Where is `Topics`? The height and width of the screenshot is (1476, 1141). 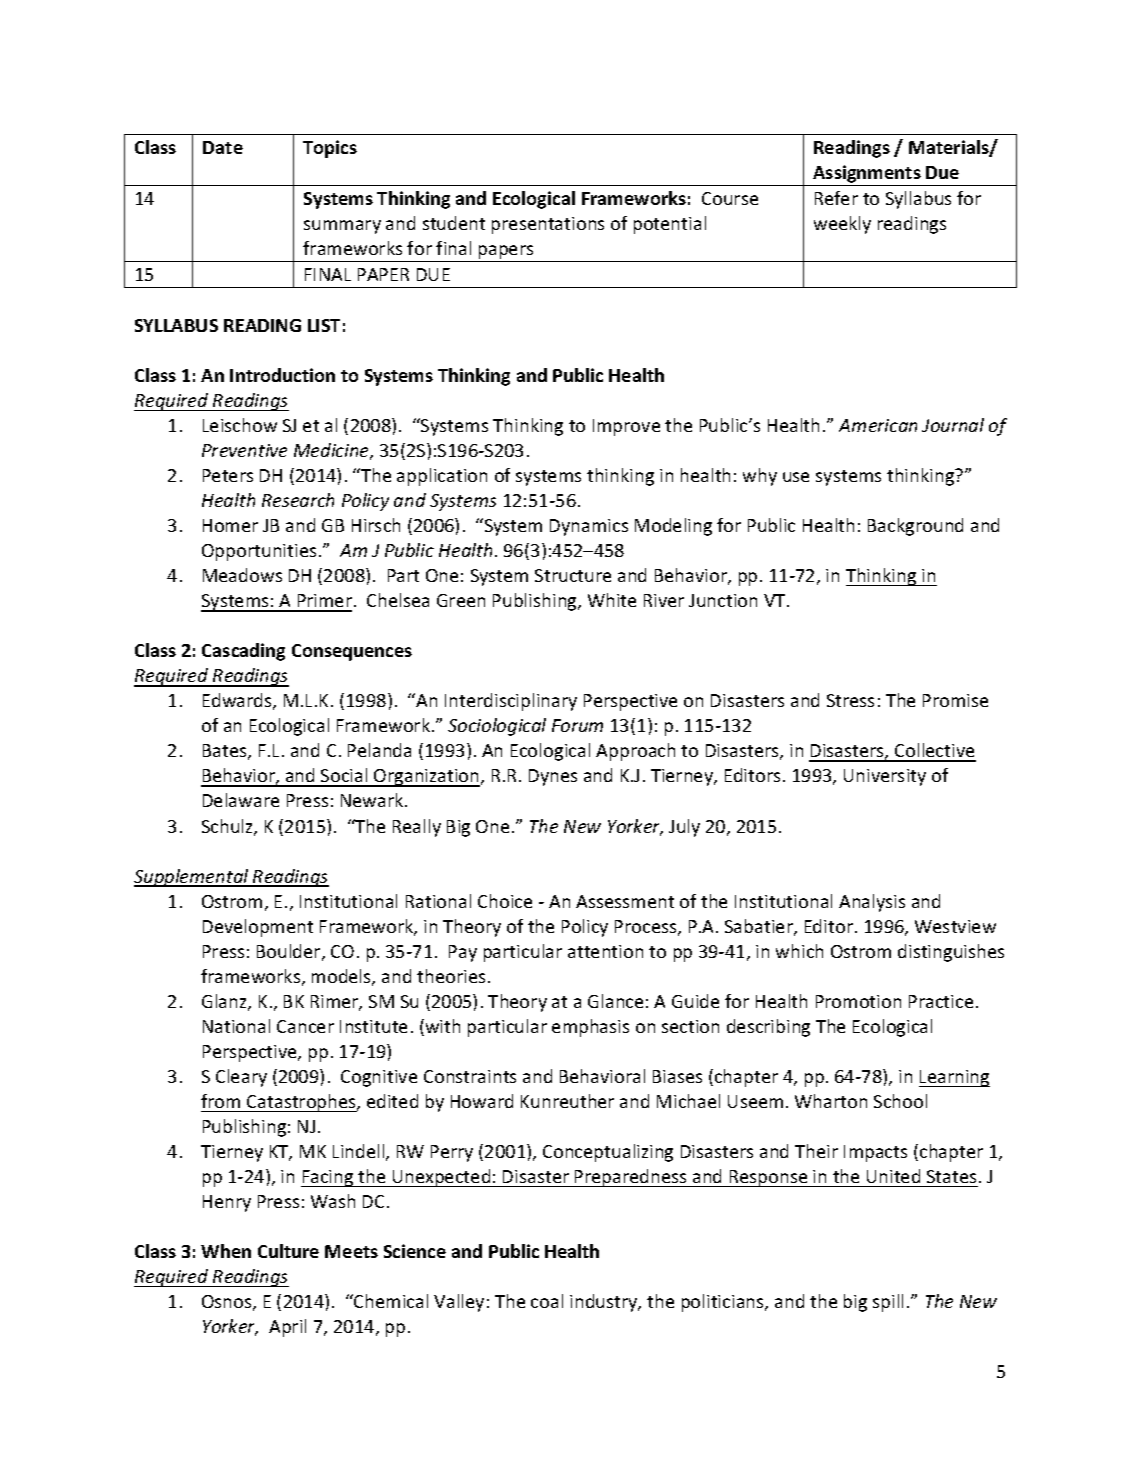
Topics is located at coordinates (330, 149).
